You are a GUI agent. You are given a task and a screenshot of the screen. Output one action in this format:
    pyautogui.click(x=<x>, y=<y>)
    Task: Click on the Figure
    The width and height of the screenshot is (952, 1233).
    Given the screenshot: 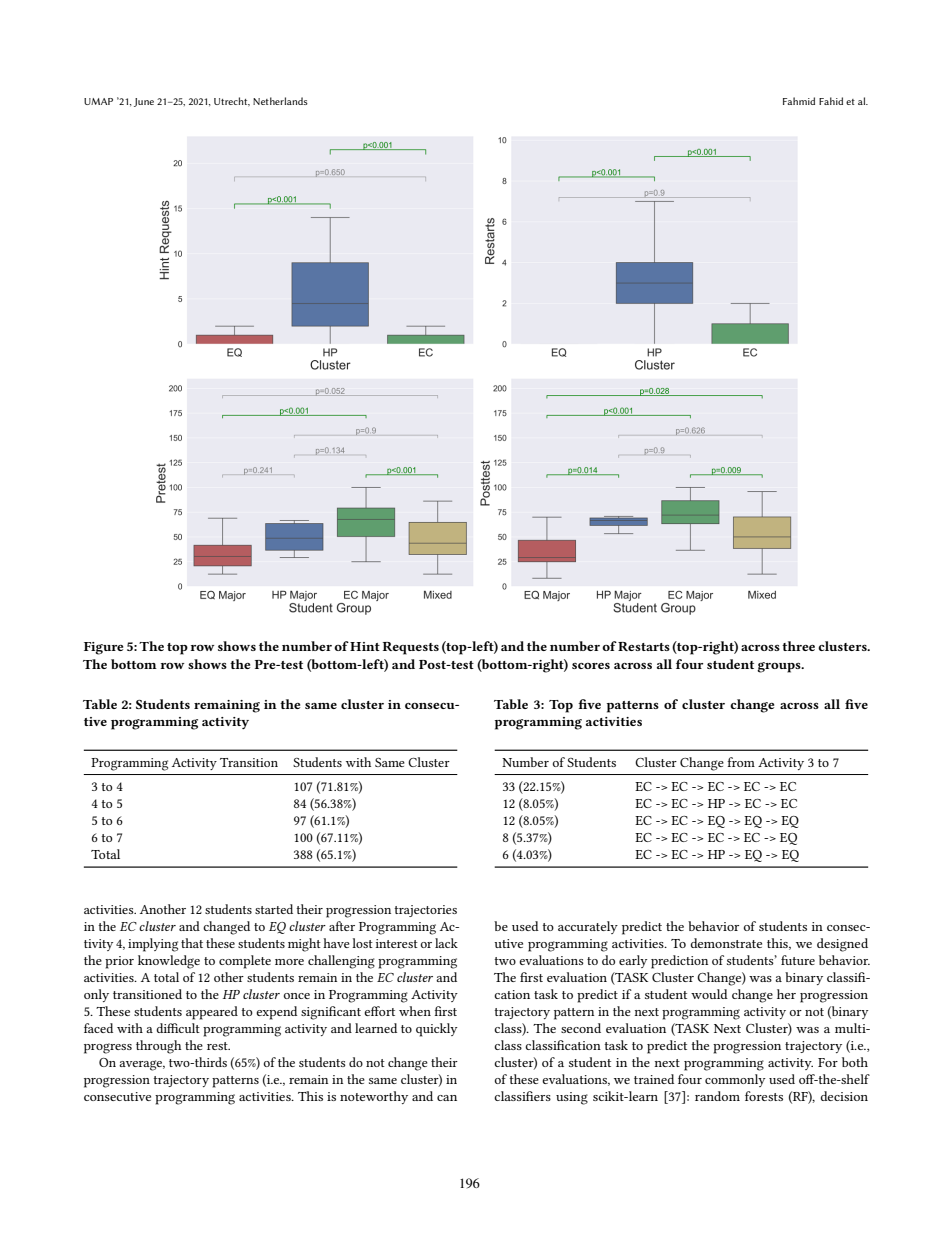 What is the action you would take?
    pyautogui.click(x=103, y=648)
